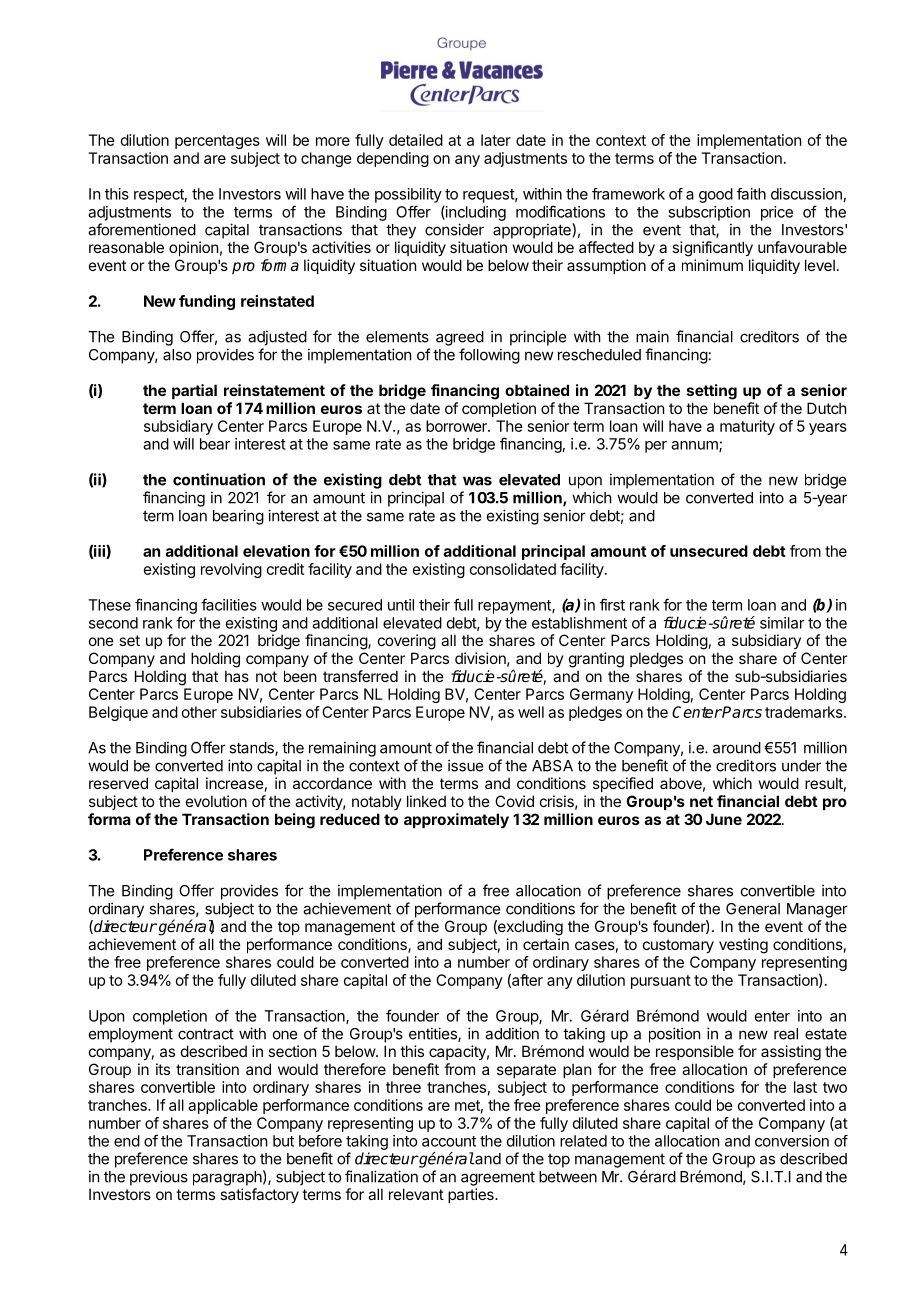 The height and width of the screenshot is (1308, 924). I want to click on evolution, so click(216, 801).
